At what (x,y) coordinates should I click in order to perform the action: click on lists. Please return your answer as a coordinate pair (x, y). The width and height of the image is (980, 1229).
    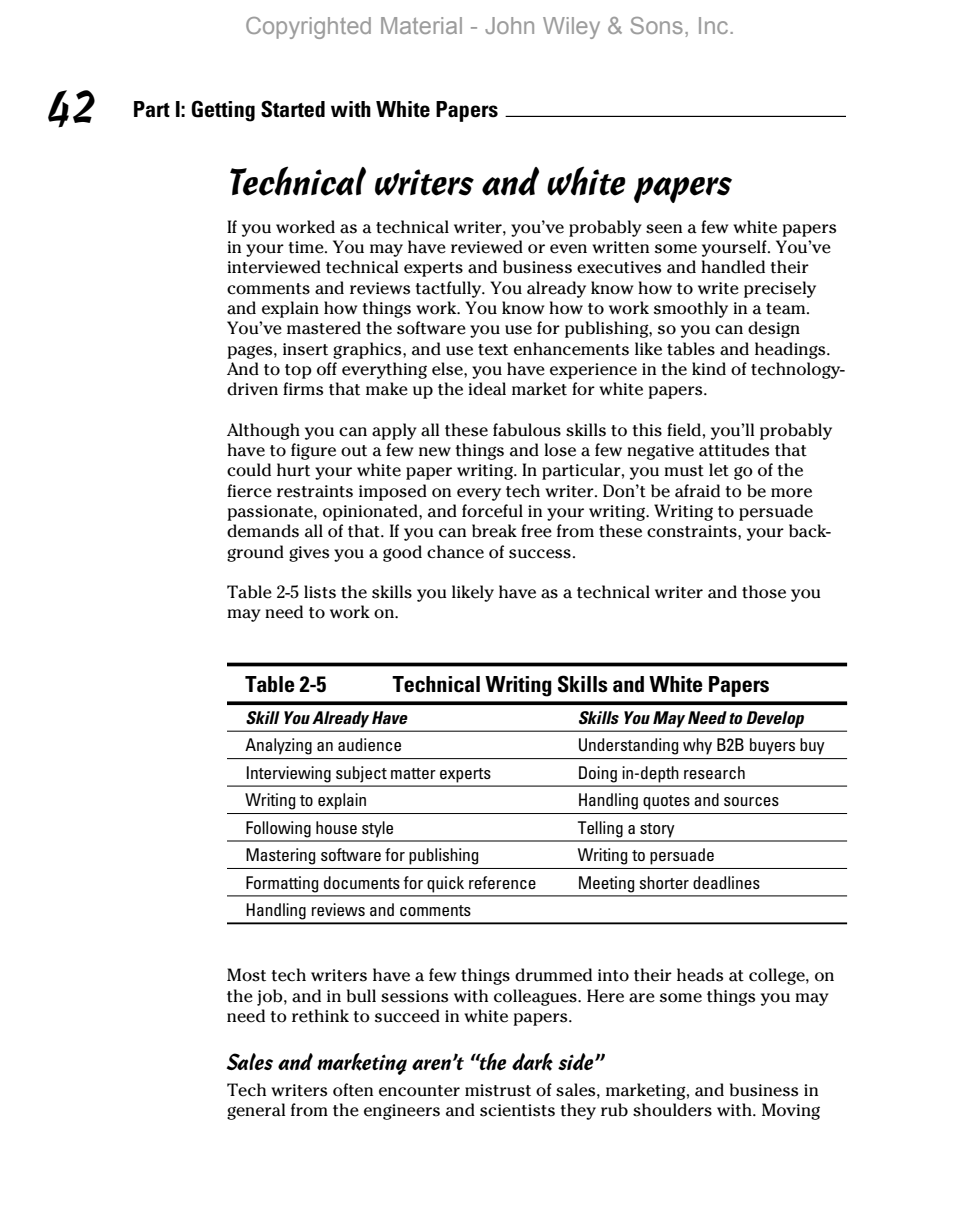
    Looking at the image, I should click on (320, 592).
